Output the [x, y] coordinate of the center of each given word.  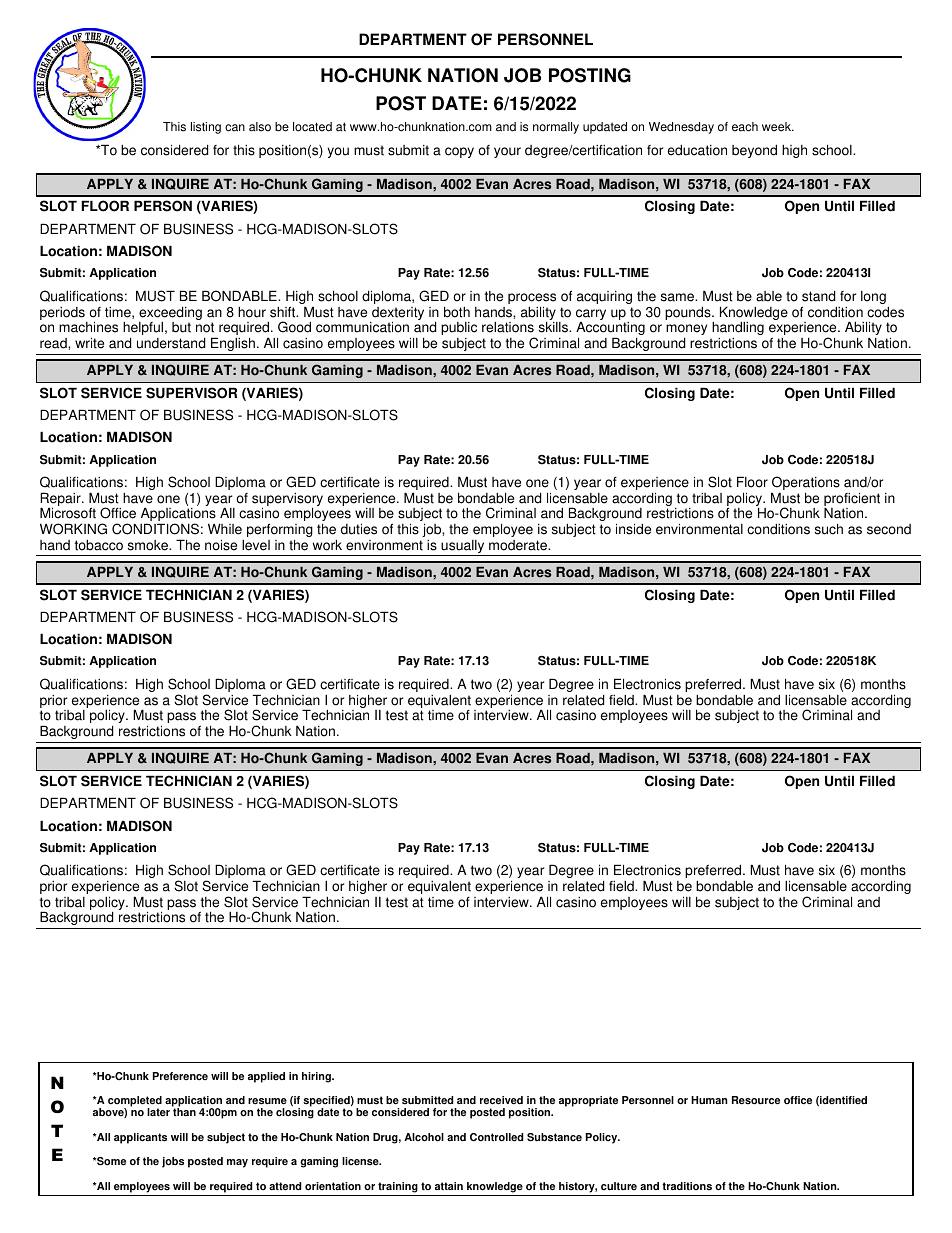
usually [463, 548]
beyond [754, 151]
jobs [173, 1162]
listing [206, 128]
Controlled [496, 1137]
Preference [180, 1076]
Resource [756, 1100]
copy [459, 152]
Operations [805, 484]
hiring [317, 1077]
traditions [687, 1186]
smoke [149, 545]
